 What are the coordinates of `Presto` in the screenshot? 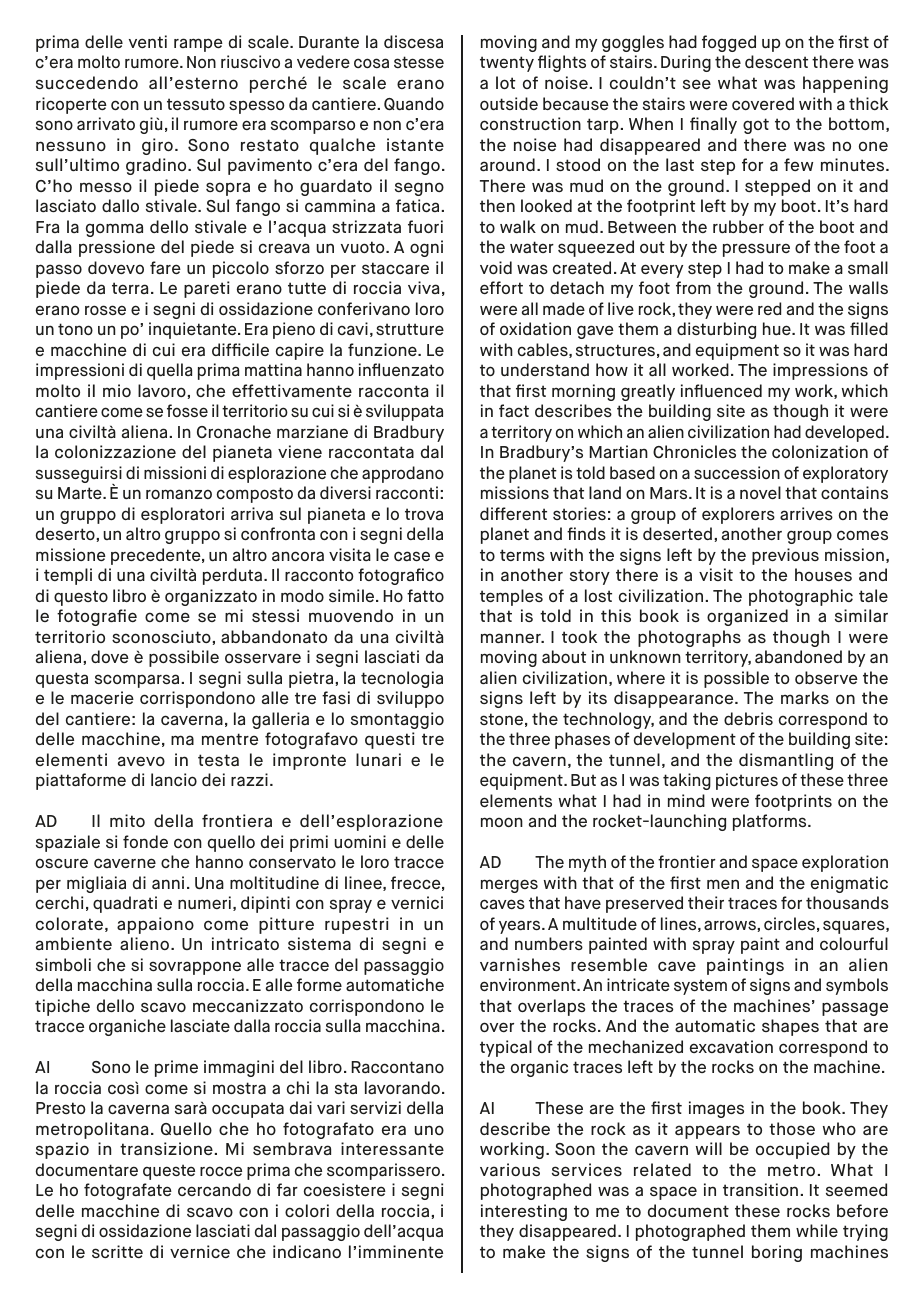 It's located at (61, 1108).
